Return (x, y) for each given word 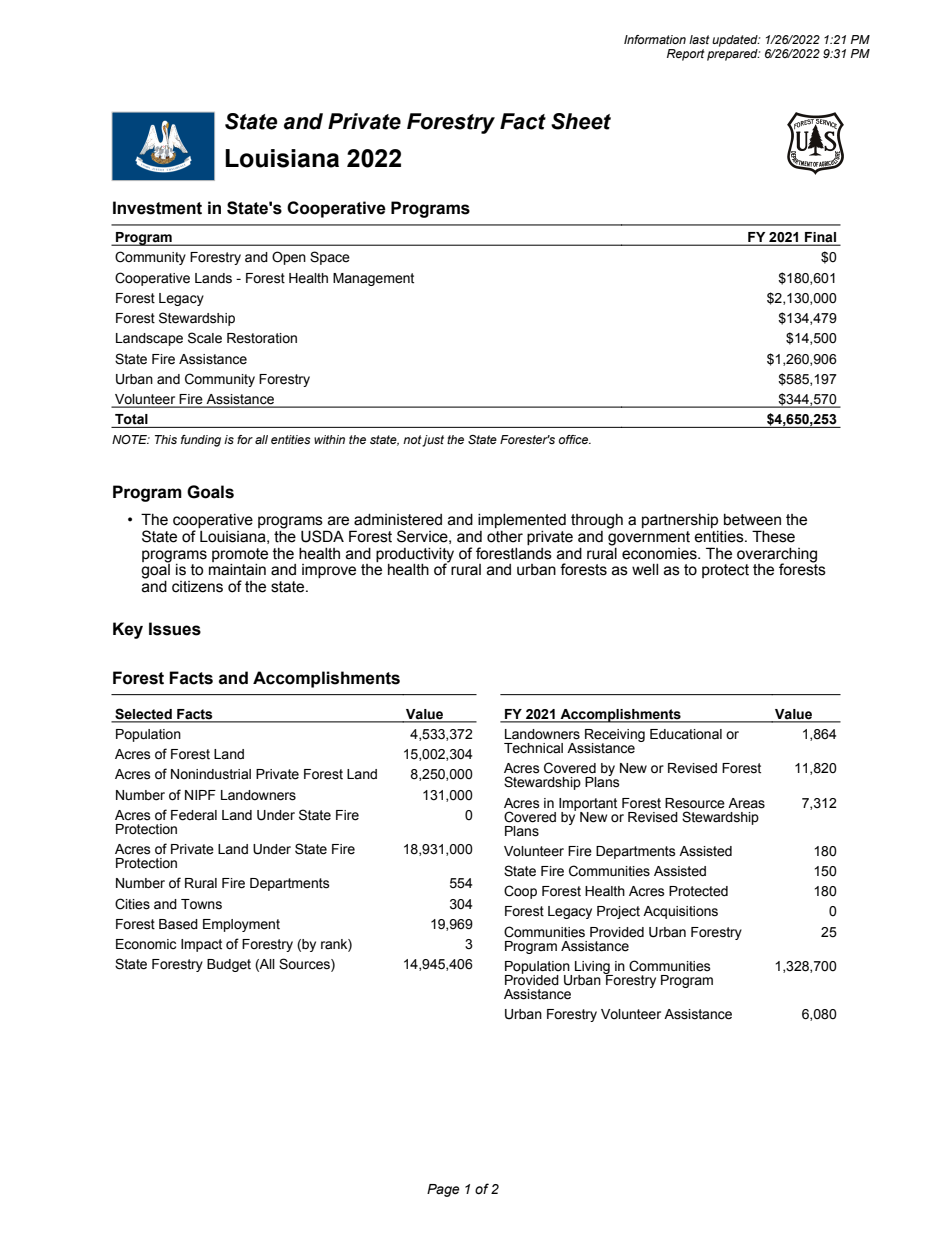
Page (443, 1190)
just (433, 441)
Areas (746, 803)
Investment (157, 208)
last (699, 39)
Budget (229, 965)
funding (201, 441)
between (752, 520)
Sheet (581, 121)
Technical (533, 748)
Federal (194, 815)
